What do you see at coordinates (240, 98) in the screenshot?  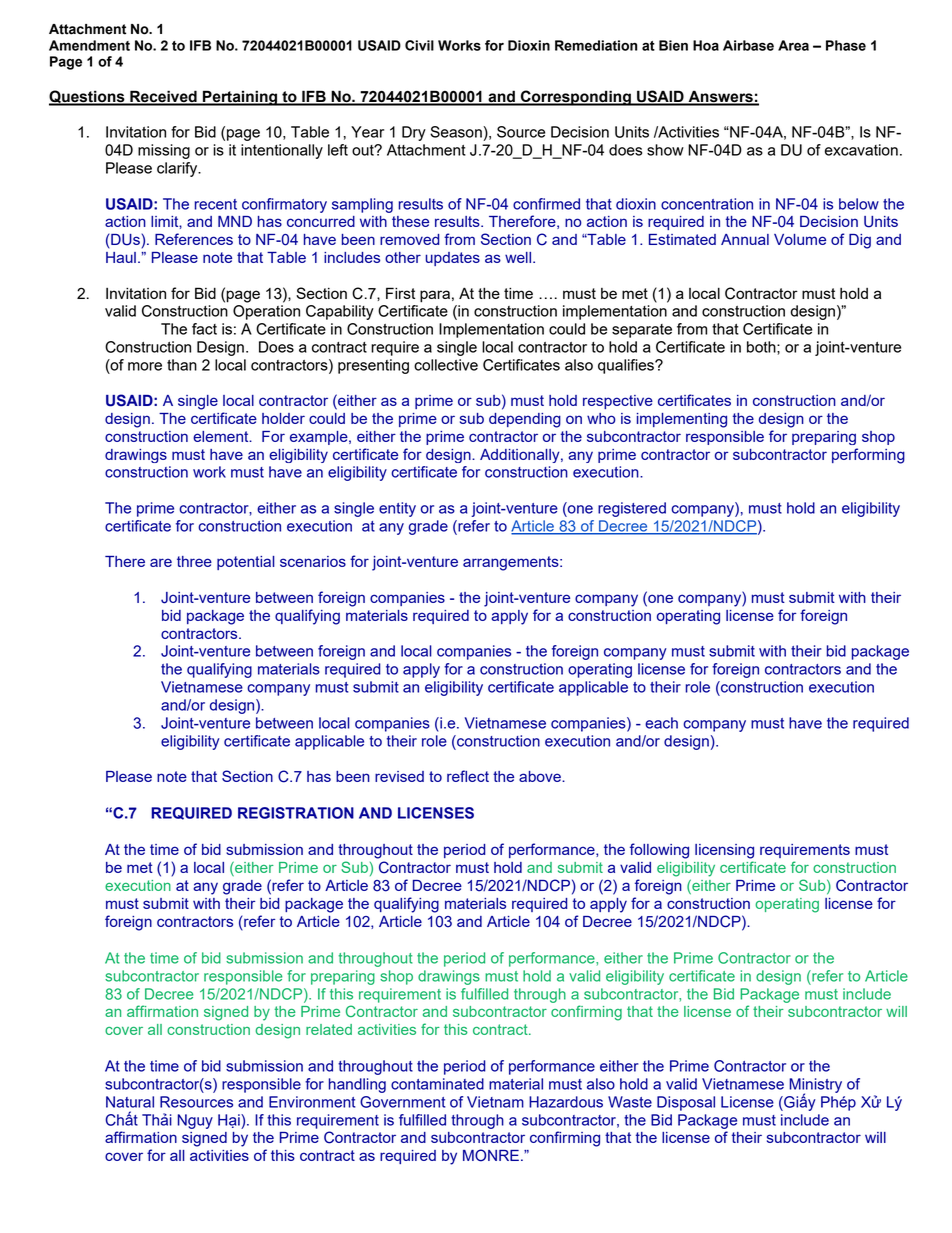 I see `Pertaining` at bounding box center [240, 98].
